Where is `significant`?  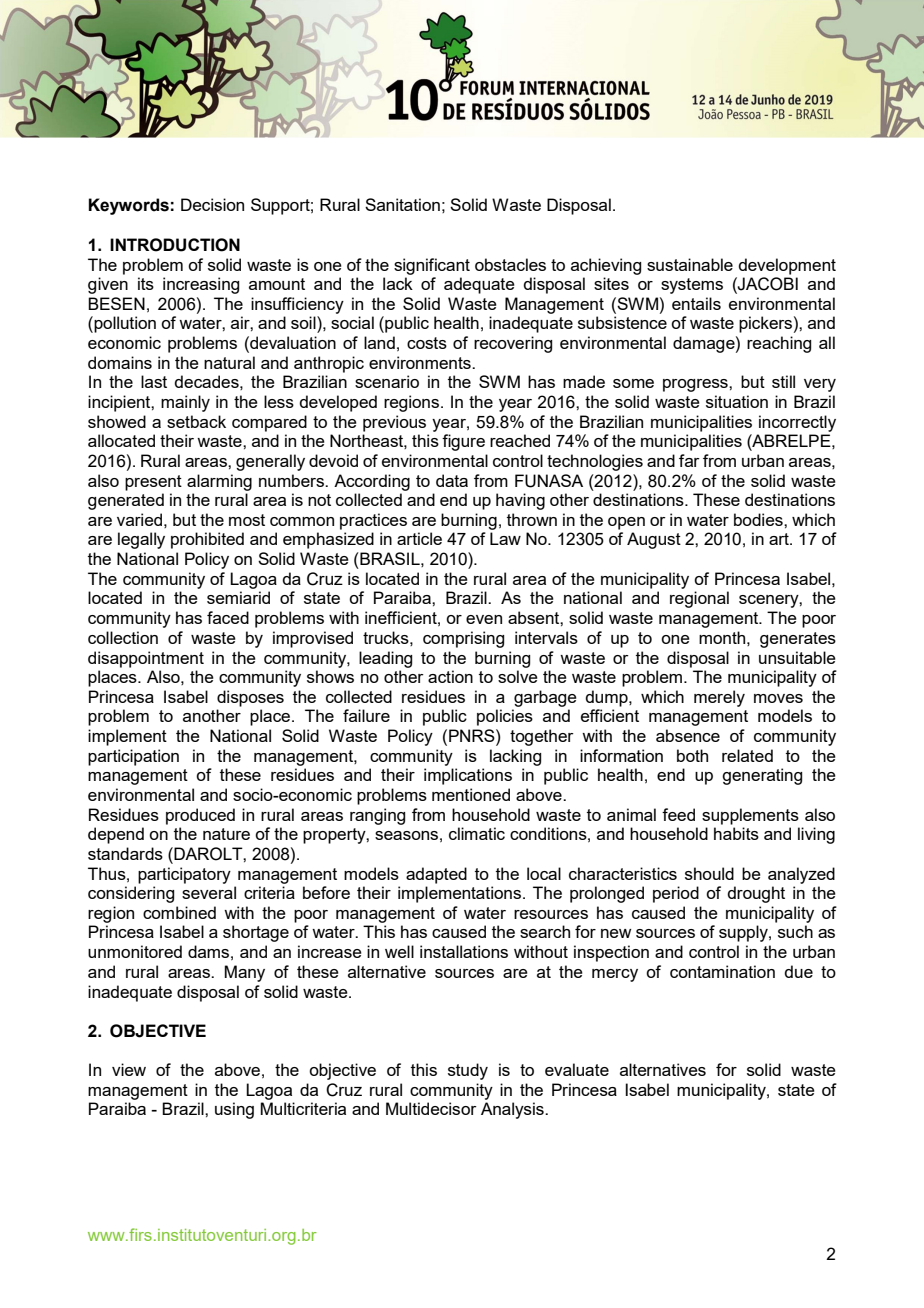
significant is located at coordinates (432, 266).
